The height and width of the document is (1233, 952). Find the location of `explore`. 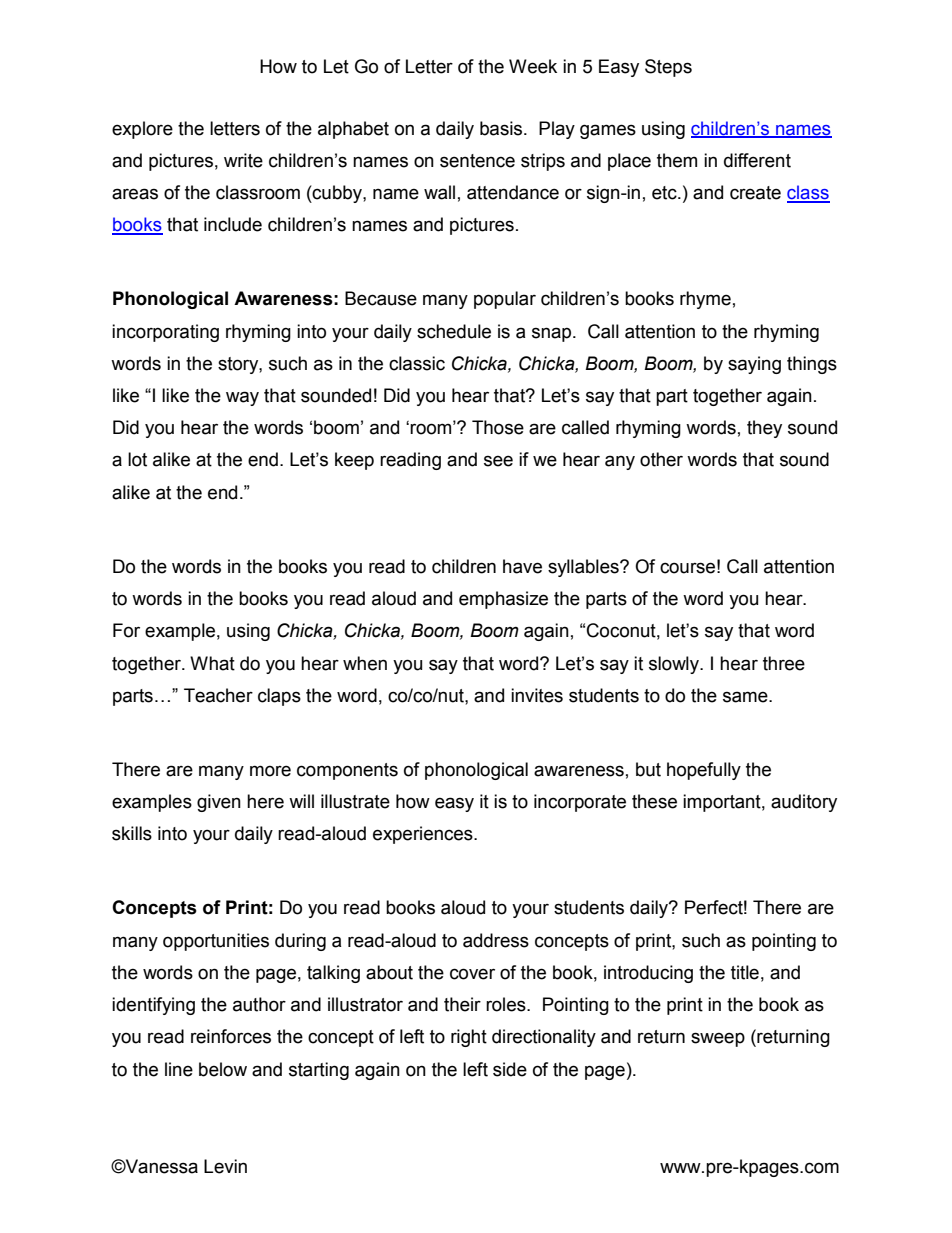

explore is located at coordinates (142, 130).
